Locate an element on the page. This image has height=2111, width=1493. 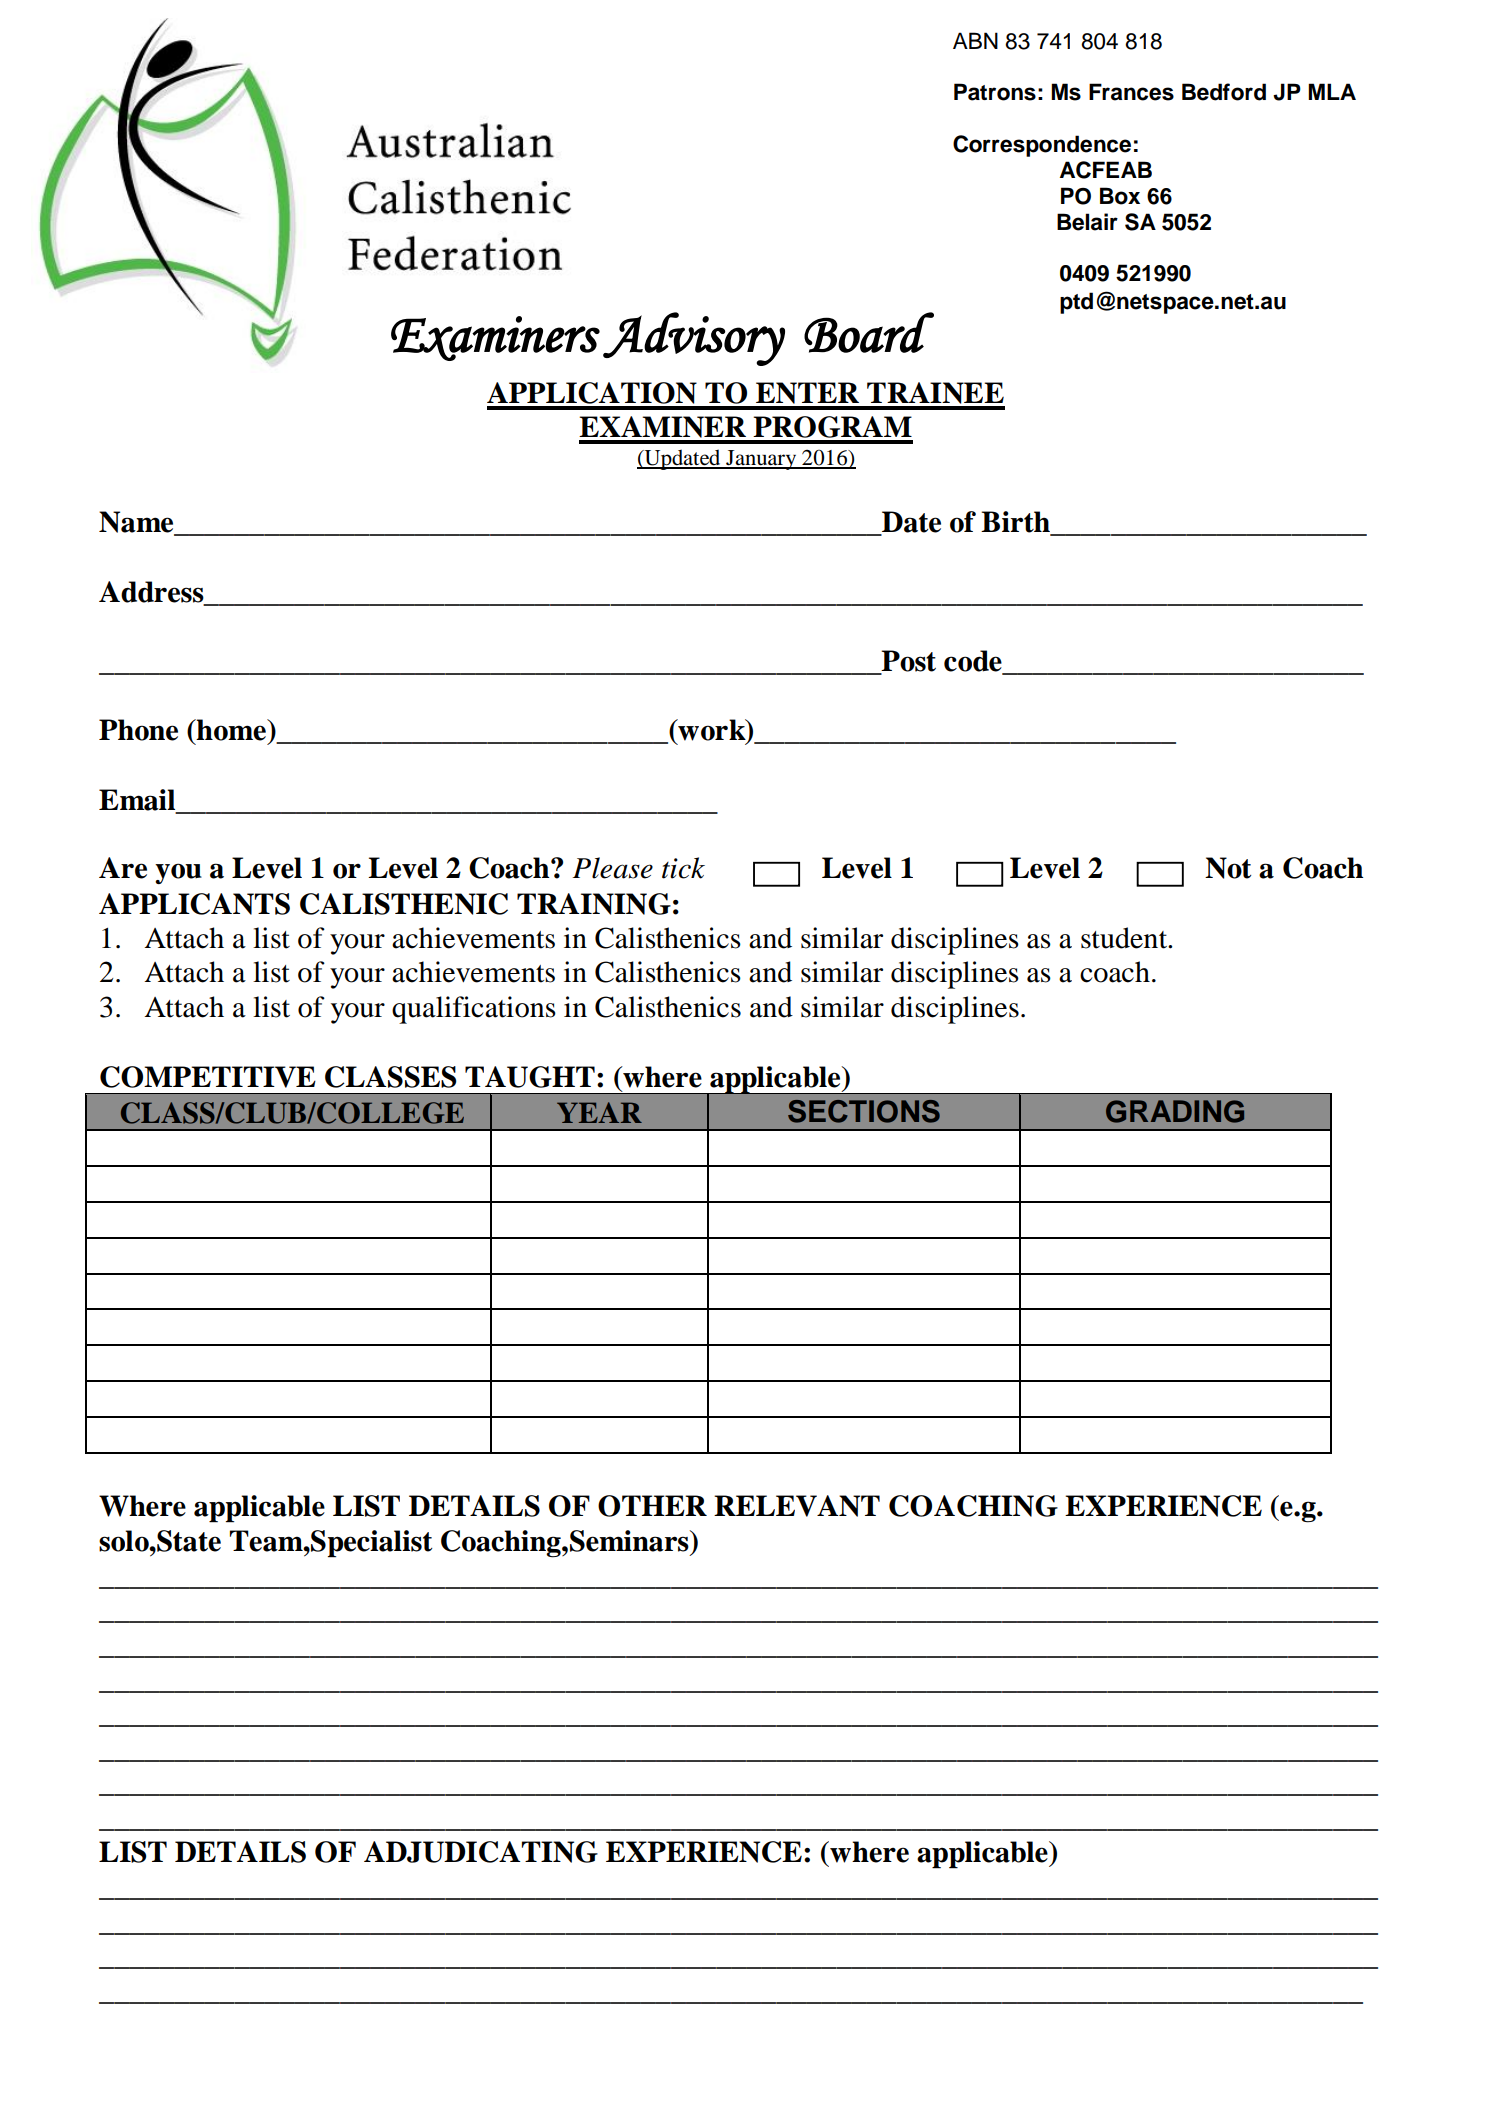
GRADING is located at coordinates (1175, 1111).
